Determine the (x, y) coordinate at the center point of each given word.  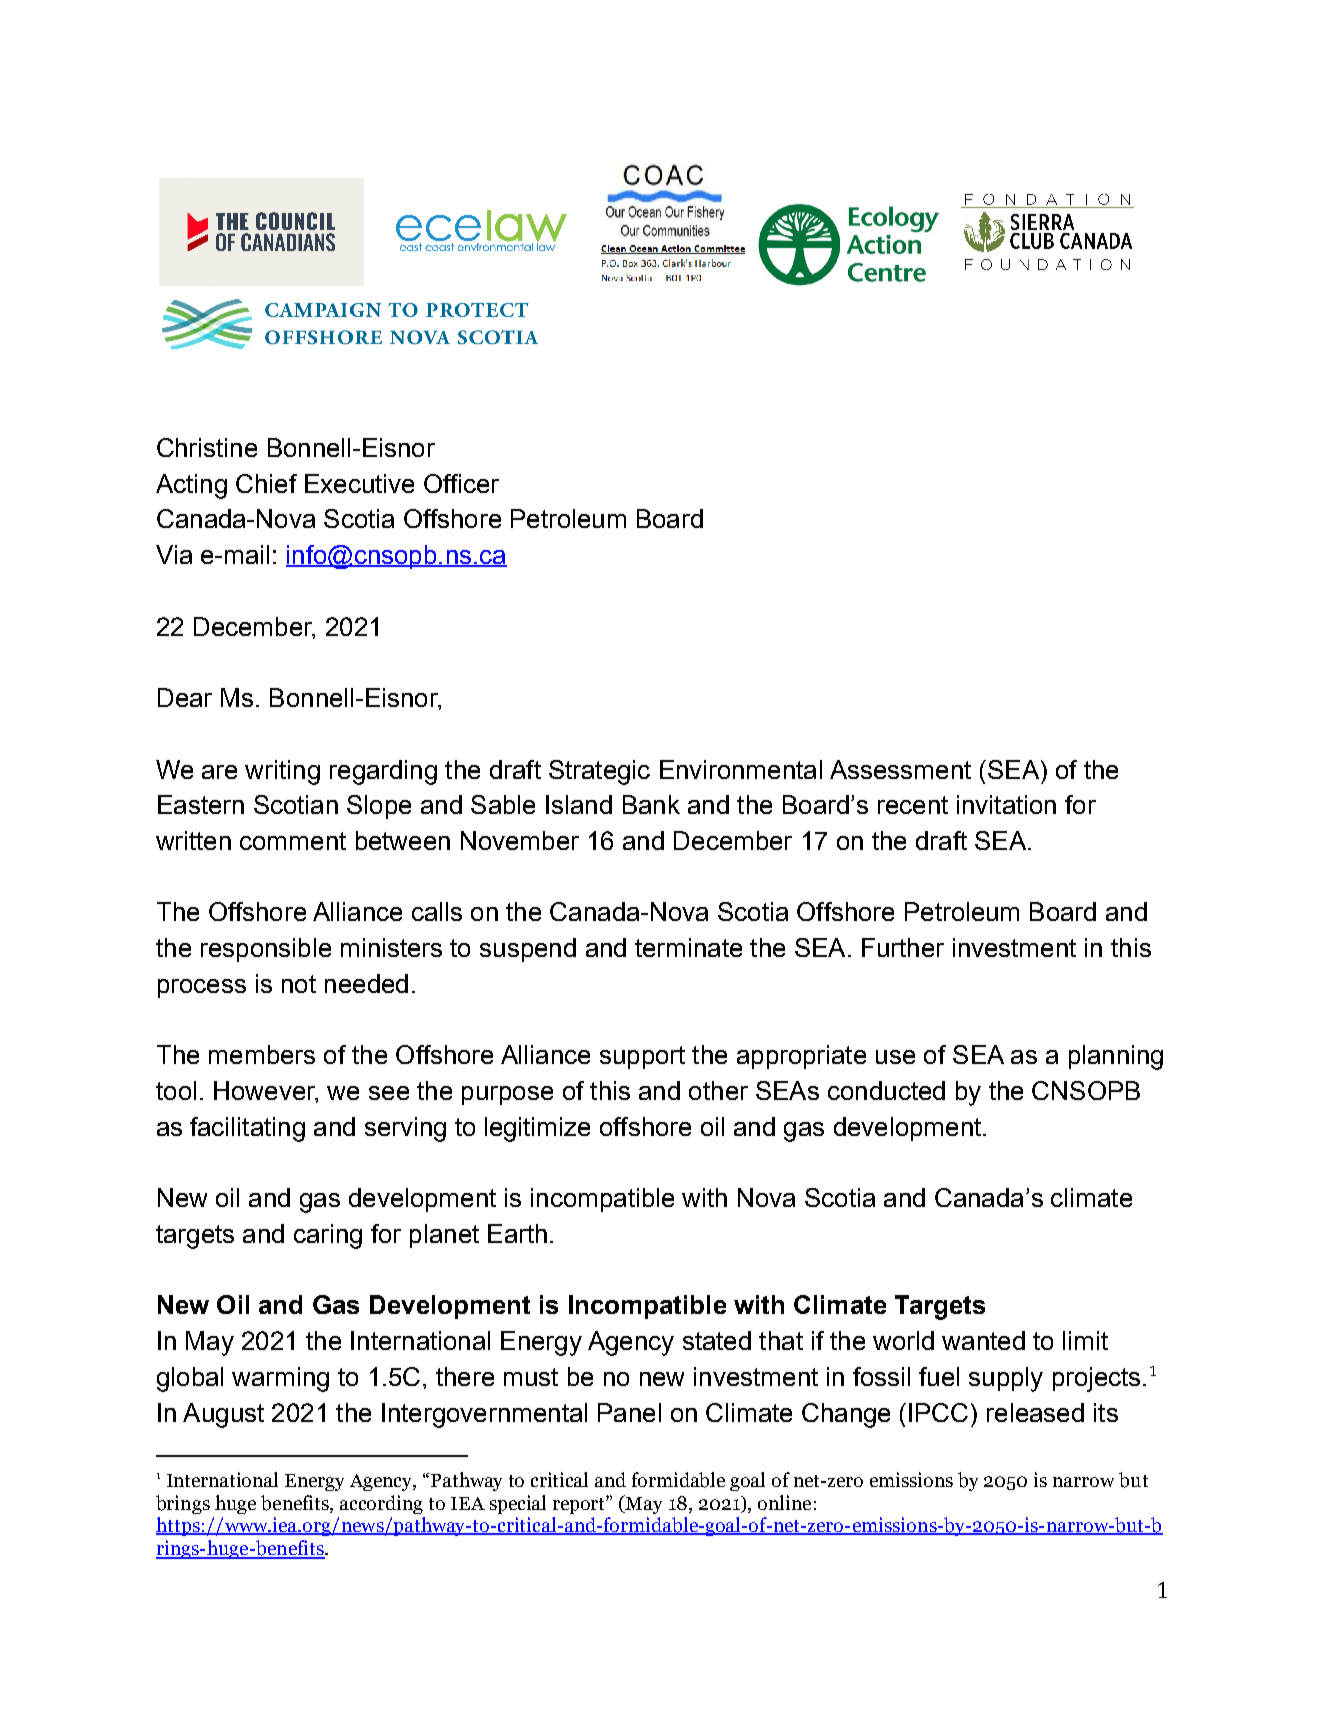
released (1035, 1412)
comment (293, 841)
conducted (886, 1090)
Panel (629, 1412)
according (381, 1504)
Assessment (900, 769)
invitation (1006, 804)
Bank (651, 804)
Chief (266, 483)
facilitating (247, 1129)
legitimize (537, 1129)
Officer (461, 483)
